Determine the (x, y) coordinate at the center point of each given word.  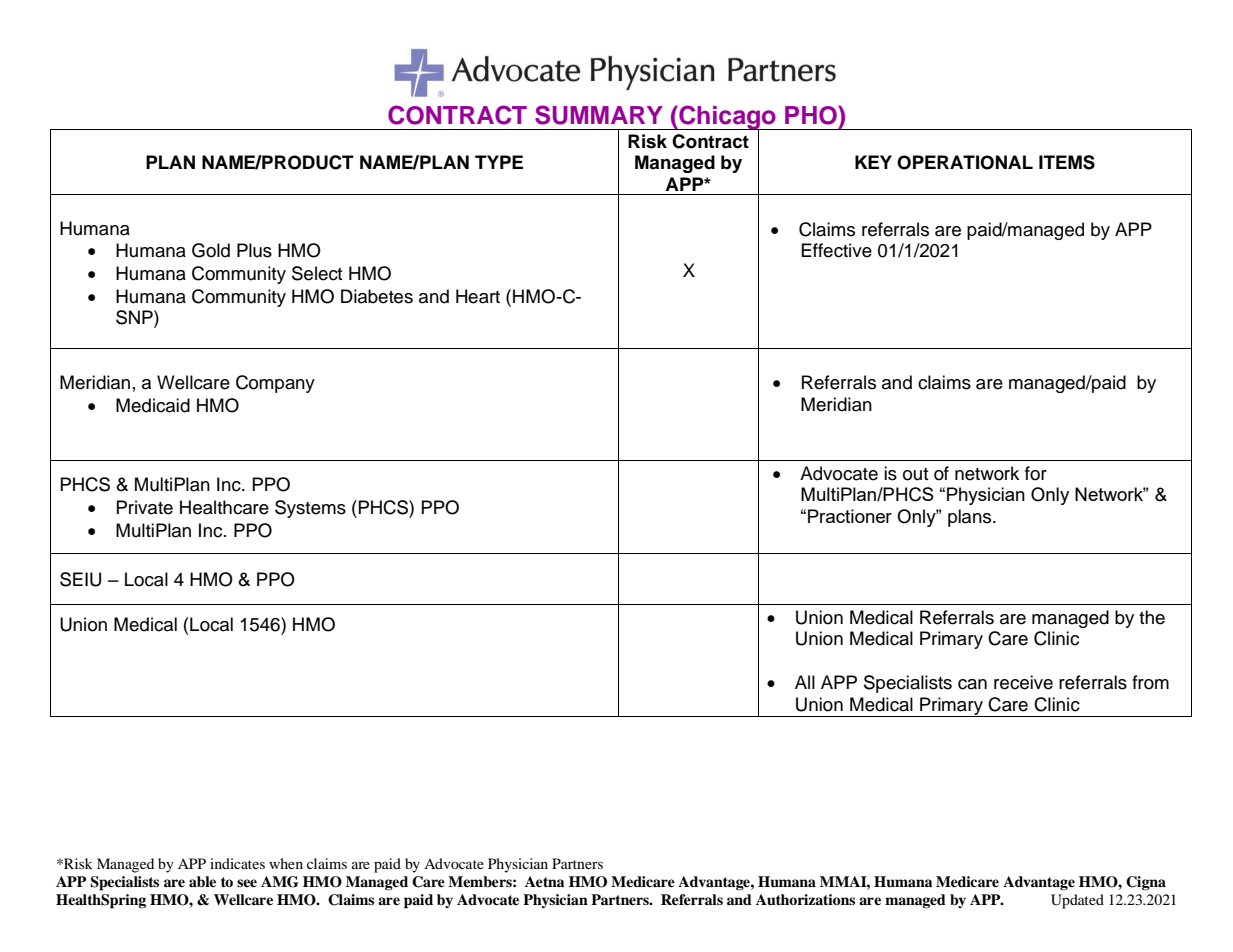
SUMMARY (599, 115)
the (1152, 617)
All (805, 682)
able (202, 881)
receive (1023, 682)
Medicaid (153, 405)
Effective (837, 250)
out (916, 474)
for (1036, 473)
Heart (478, 296)
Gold (211, 250)
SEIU (80, 579)
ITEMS (1067, 162)
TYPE (499, 162)
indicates (237, 863)
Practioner (850, 516)
